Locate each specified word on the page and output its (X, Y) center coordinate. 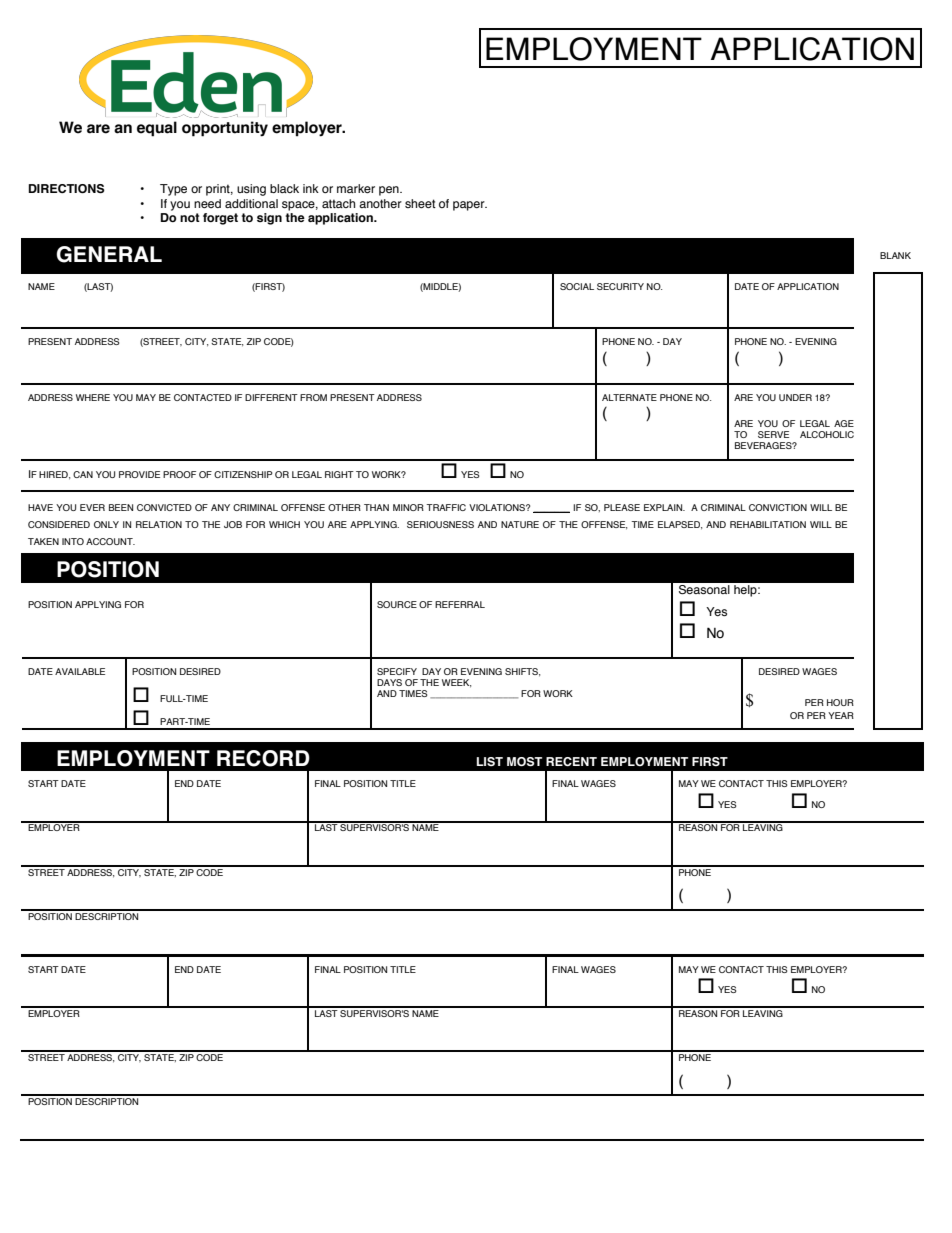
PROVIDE (139, 474)
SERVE (773, 434)
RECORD (263, 758)
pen (390, 191)
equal (157, 129)
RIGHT (339, 474)
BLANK (895, 255)
